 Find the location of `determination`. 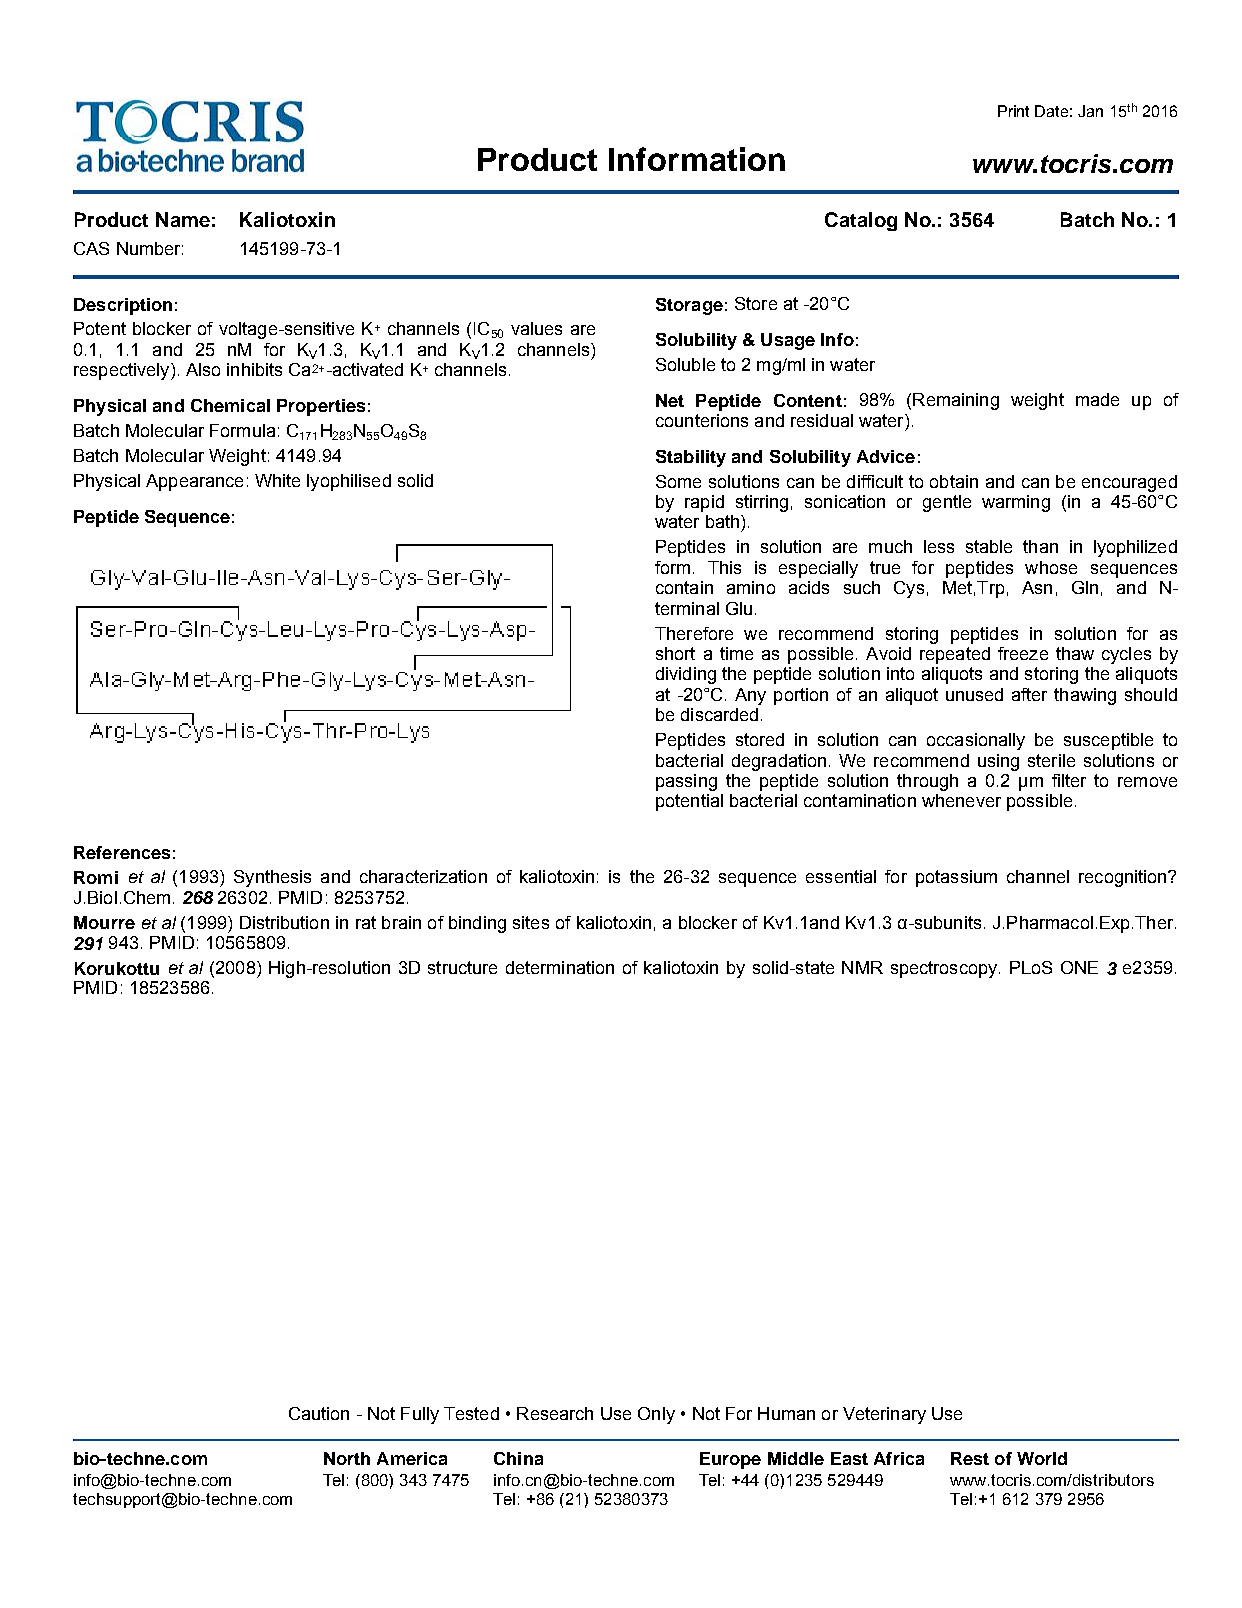

determination is located at coordinates (560, 967).
